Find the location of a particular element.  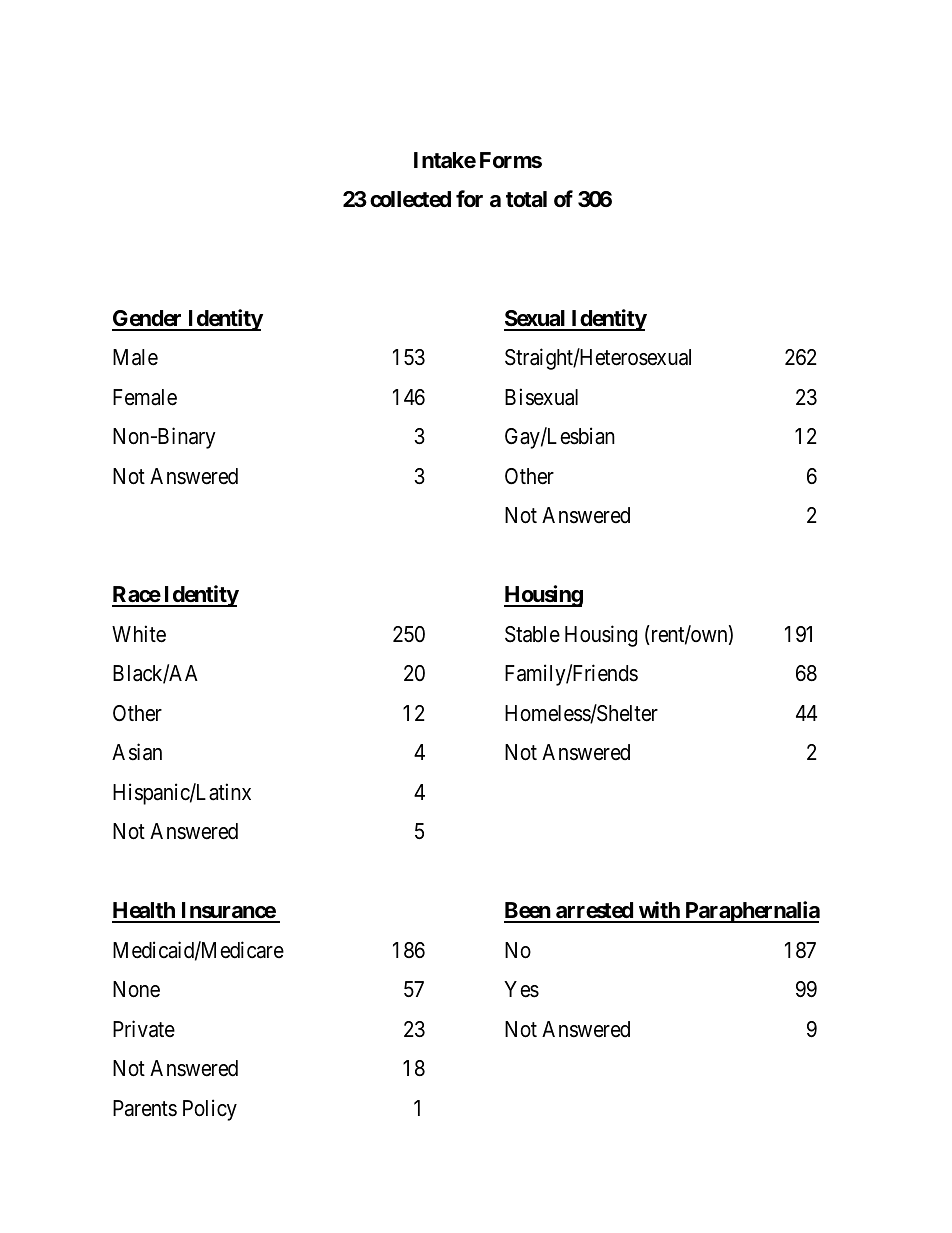

Policy is located at coordinates (210, 1110).
